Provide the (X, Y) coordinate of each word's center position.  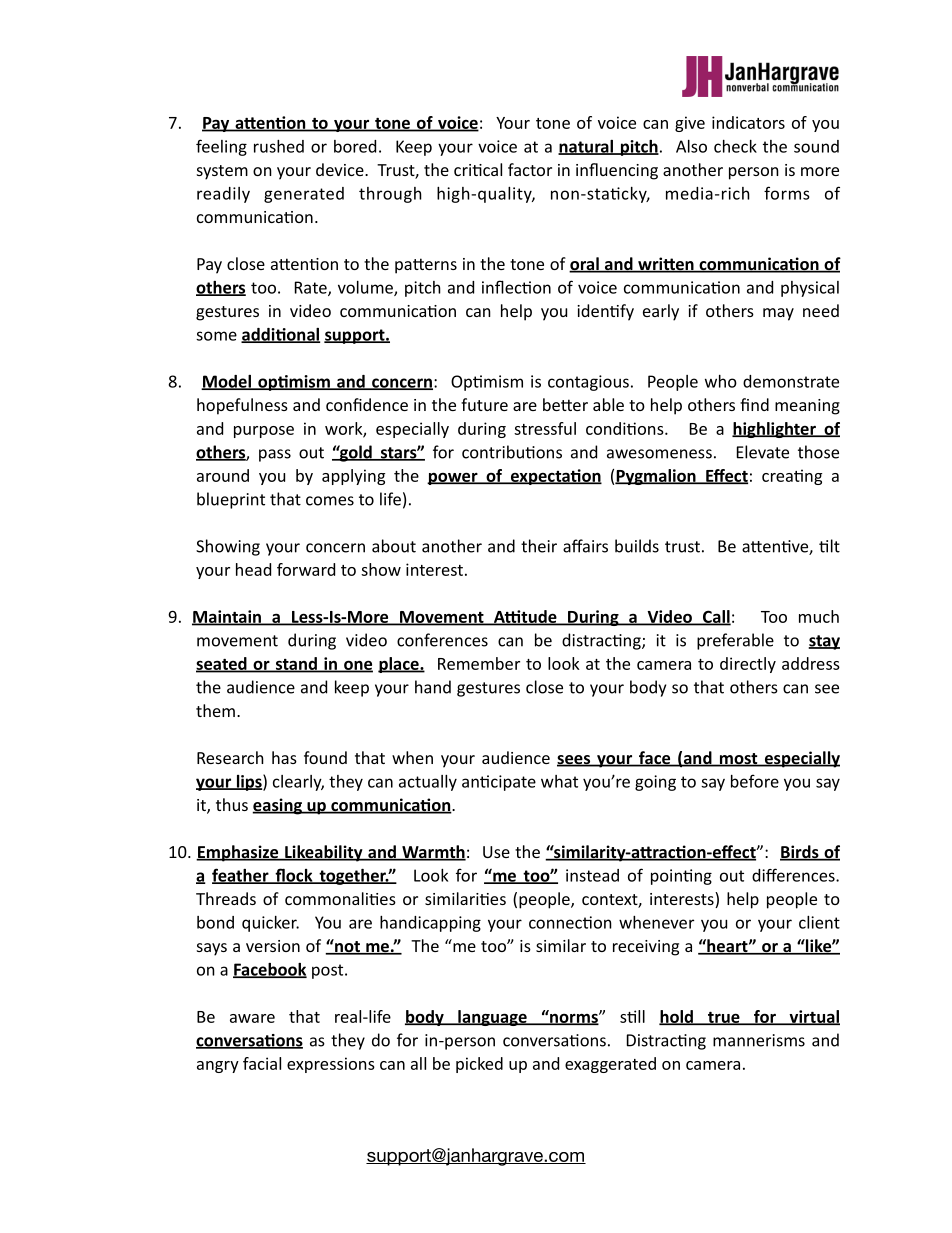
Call (716, 617)
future (484, 404)
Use (496, 852)
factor (530, 169)
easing (278, 806)
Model (227, 382)
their (539, 546)
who (721, 381)
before (755, 781)
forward (306, 569)
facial (262, 1063)
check (735, 146)
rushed (279, 146)
